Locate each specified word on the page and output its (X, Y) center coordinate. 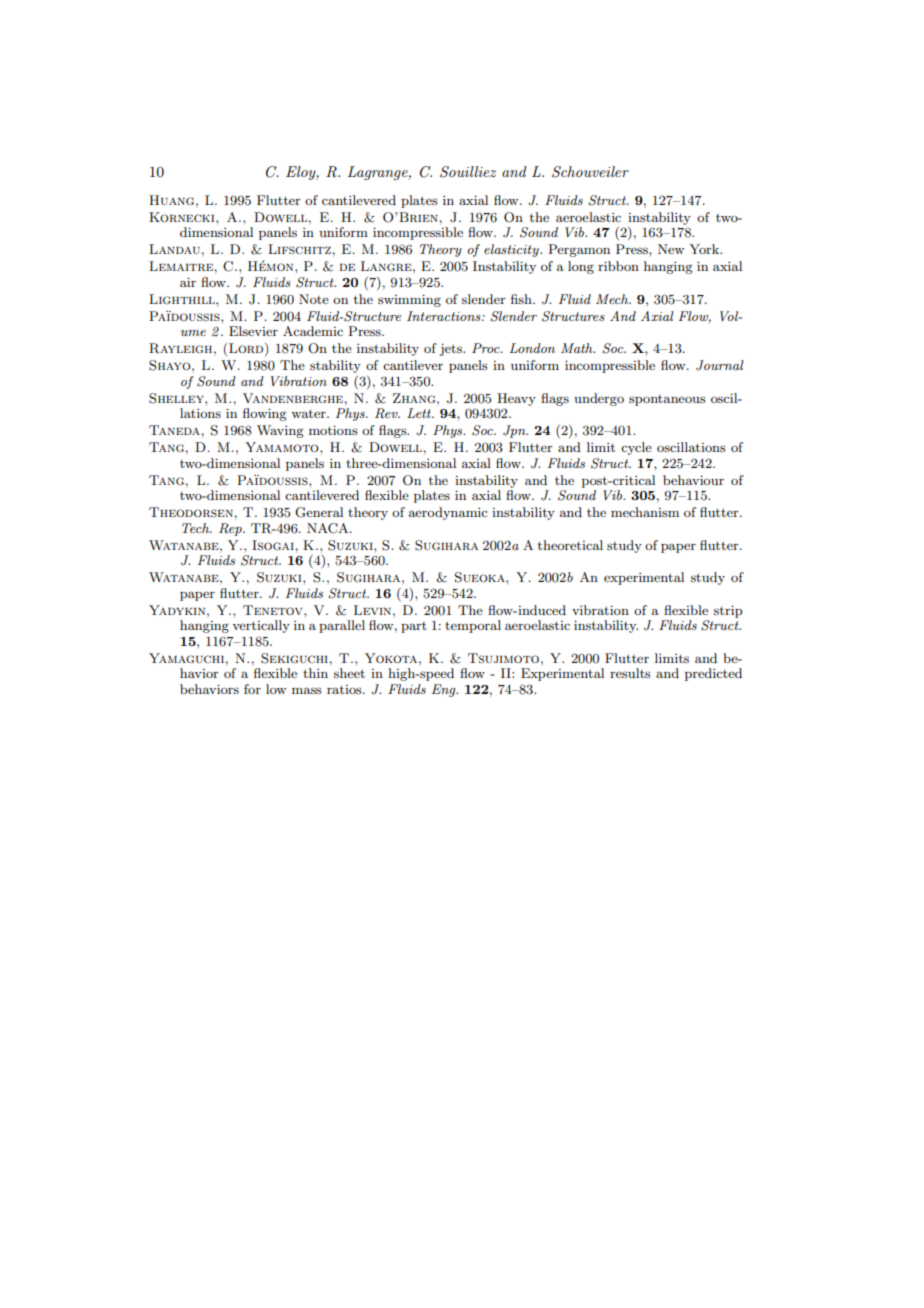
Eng (445, 690)
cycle (636, 448)
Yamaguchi (187, 658)
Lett (420, 413)
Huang (173, 200)
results (630, 673)
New (671, 249)
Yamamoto (283, 447)
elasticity (512, 250)
